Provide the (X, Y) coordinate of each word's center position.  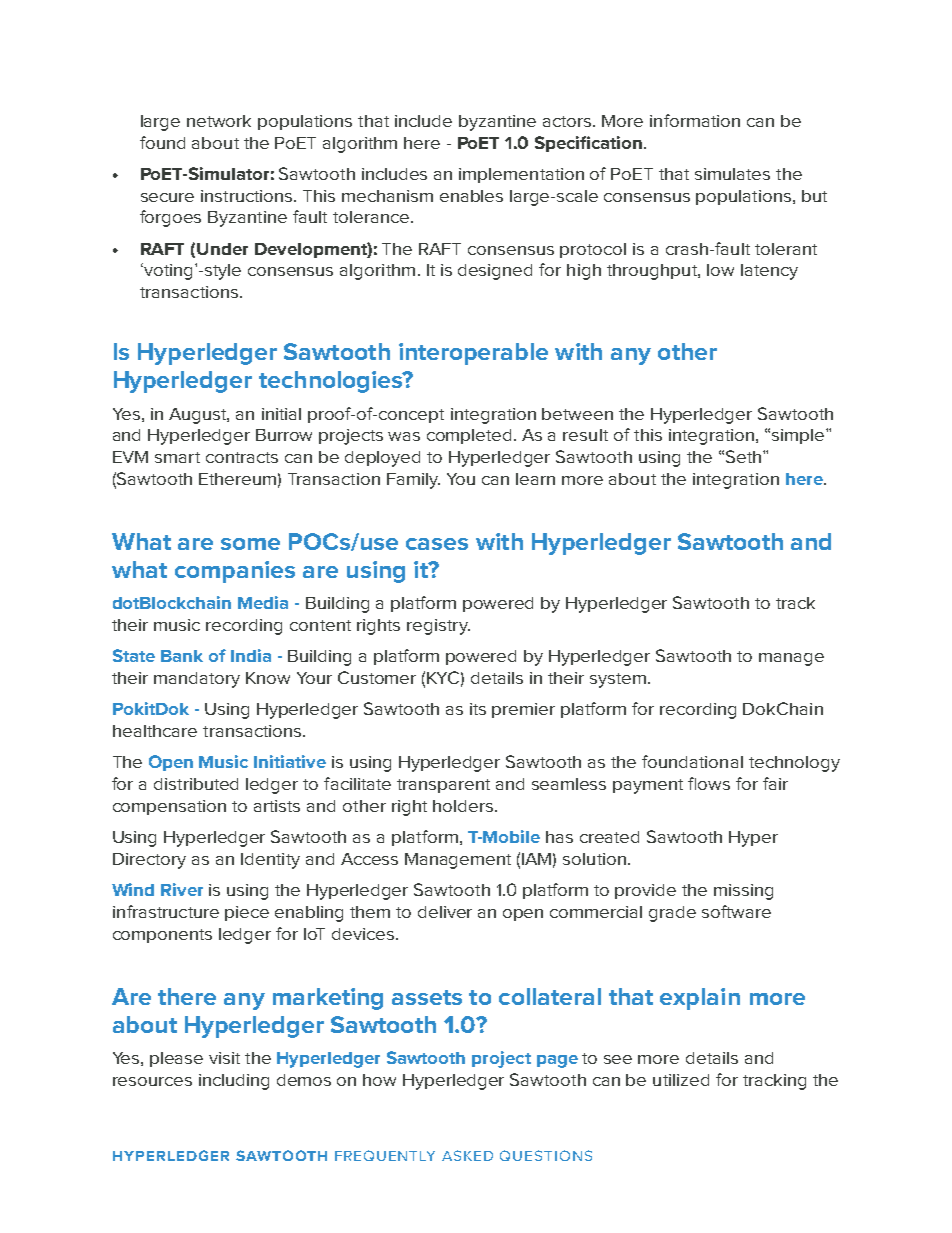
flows (709, 783)
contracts (242, 457)
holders (463, 806)
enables (471, 196)
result (585, 435)
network (219, 121)
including (234, 1082)
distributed (196, 784)
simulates (732, 174)
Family (413, 481)
